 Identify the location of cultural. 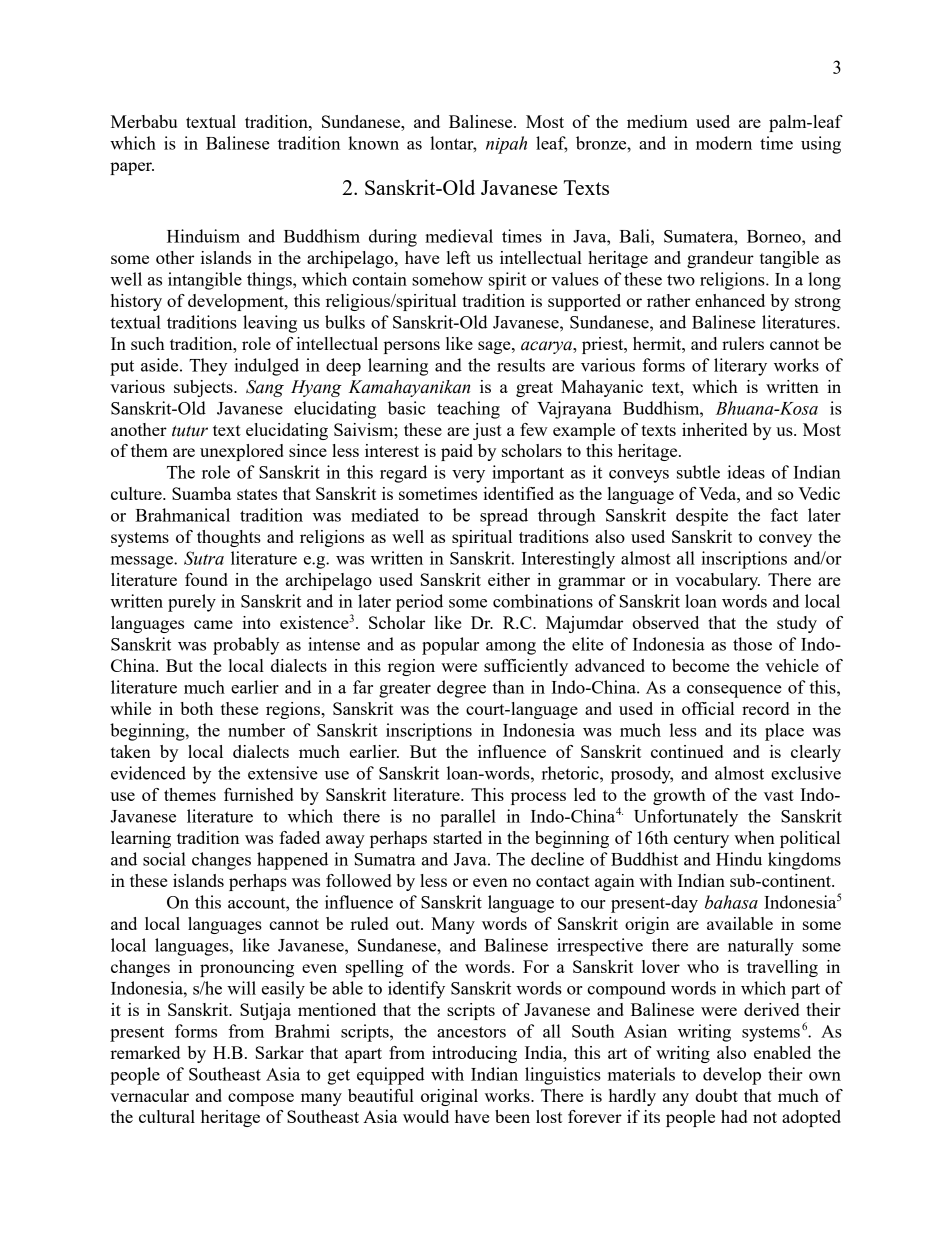
(167, 1116).
